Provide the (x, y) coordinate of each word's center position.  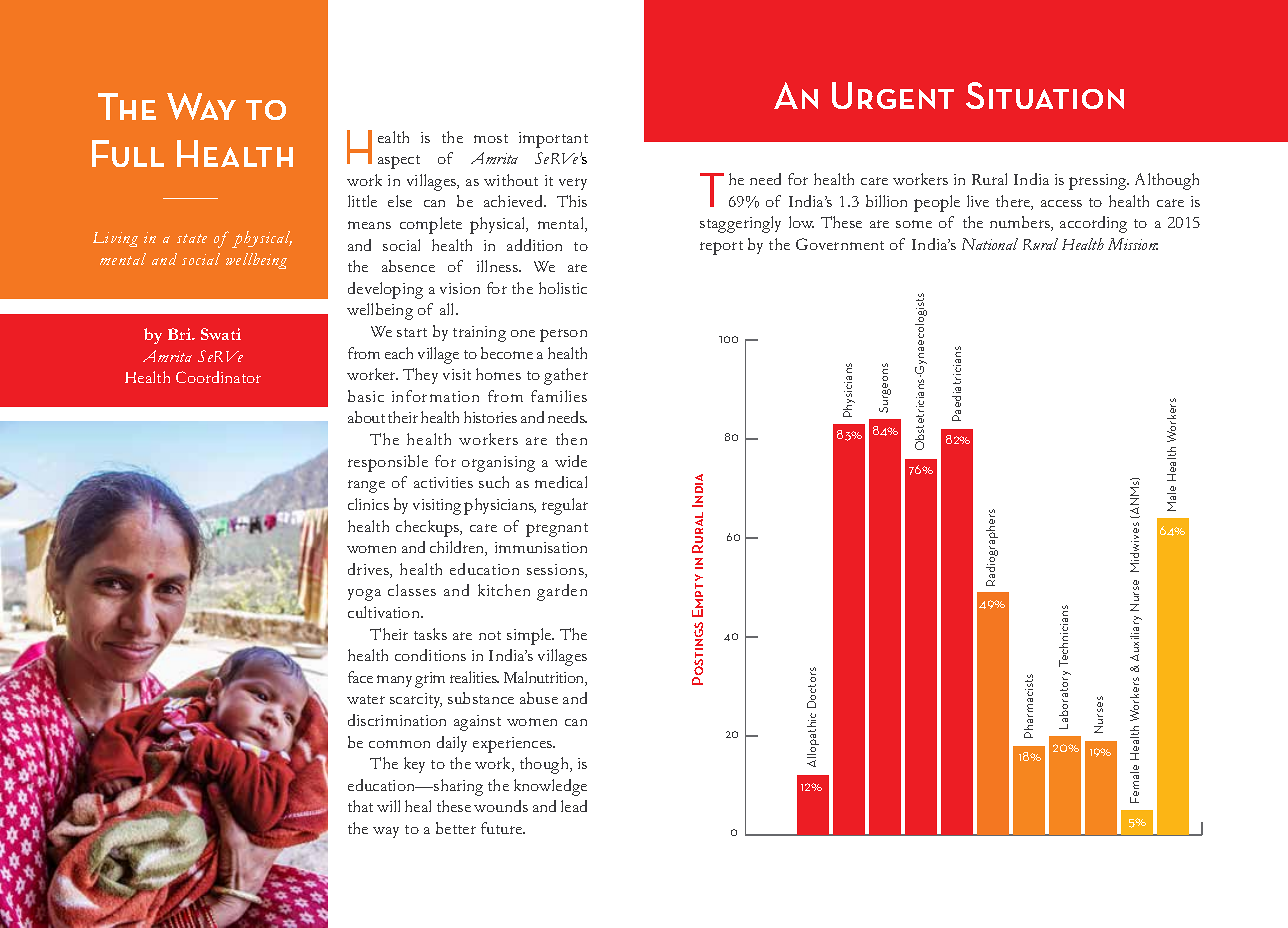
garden (562, 592)
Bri (180, 334)
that (360, 806)
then (571, 439)
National (990, 244)
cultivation (385, 612)
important (553, 140)
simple (530, 636)
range (366, 486)
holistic (563, 288)
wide (571, 461)
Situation (1045, 95)
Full (128, 153)
